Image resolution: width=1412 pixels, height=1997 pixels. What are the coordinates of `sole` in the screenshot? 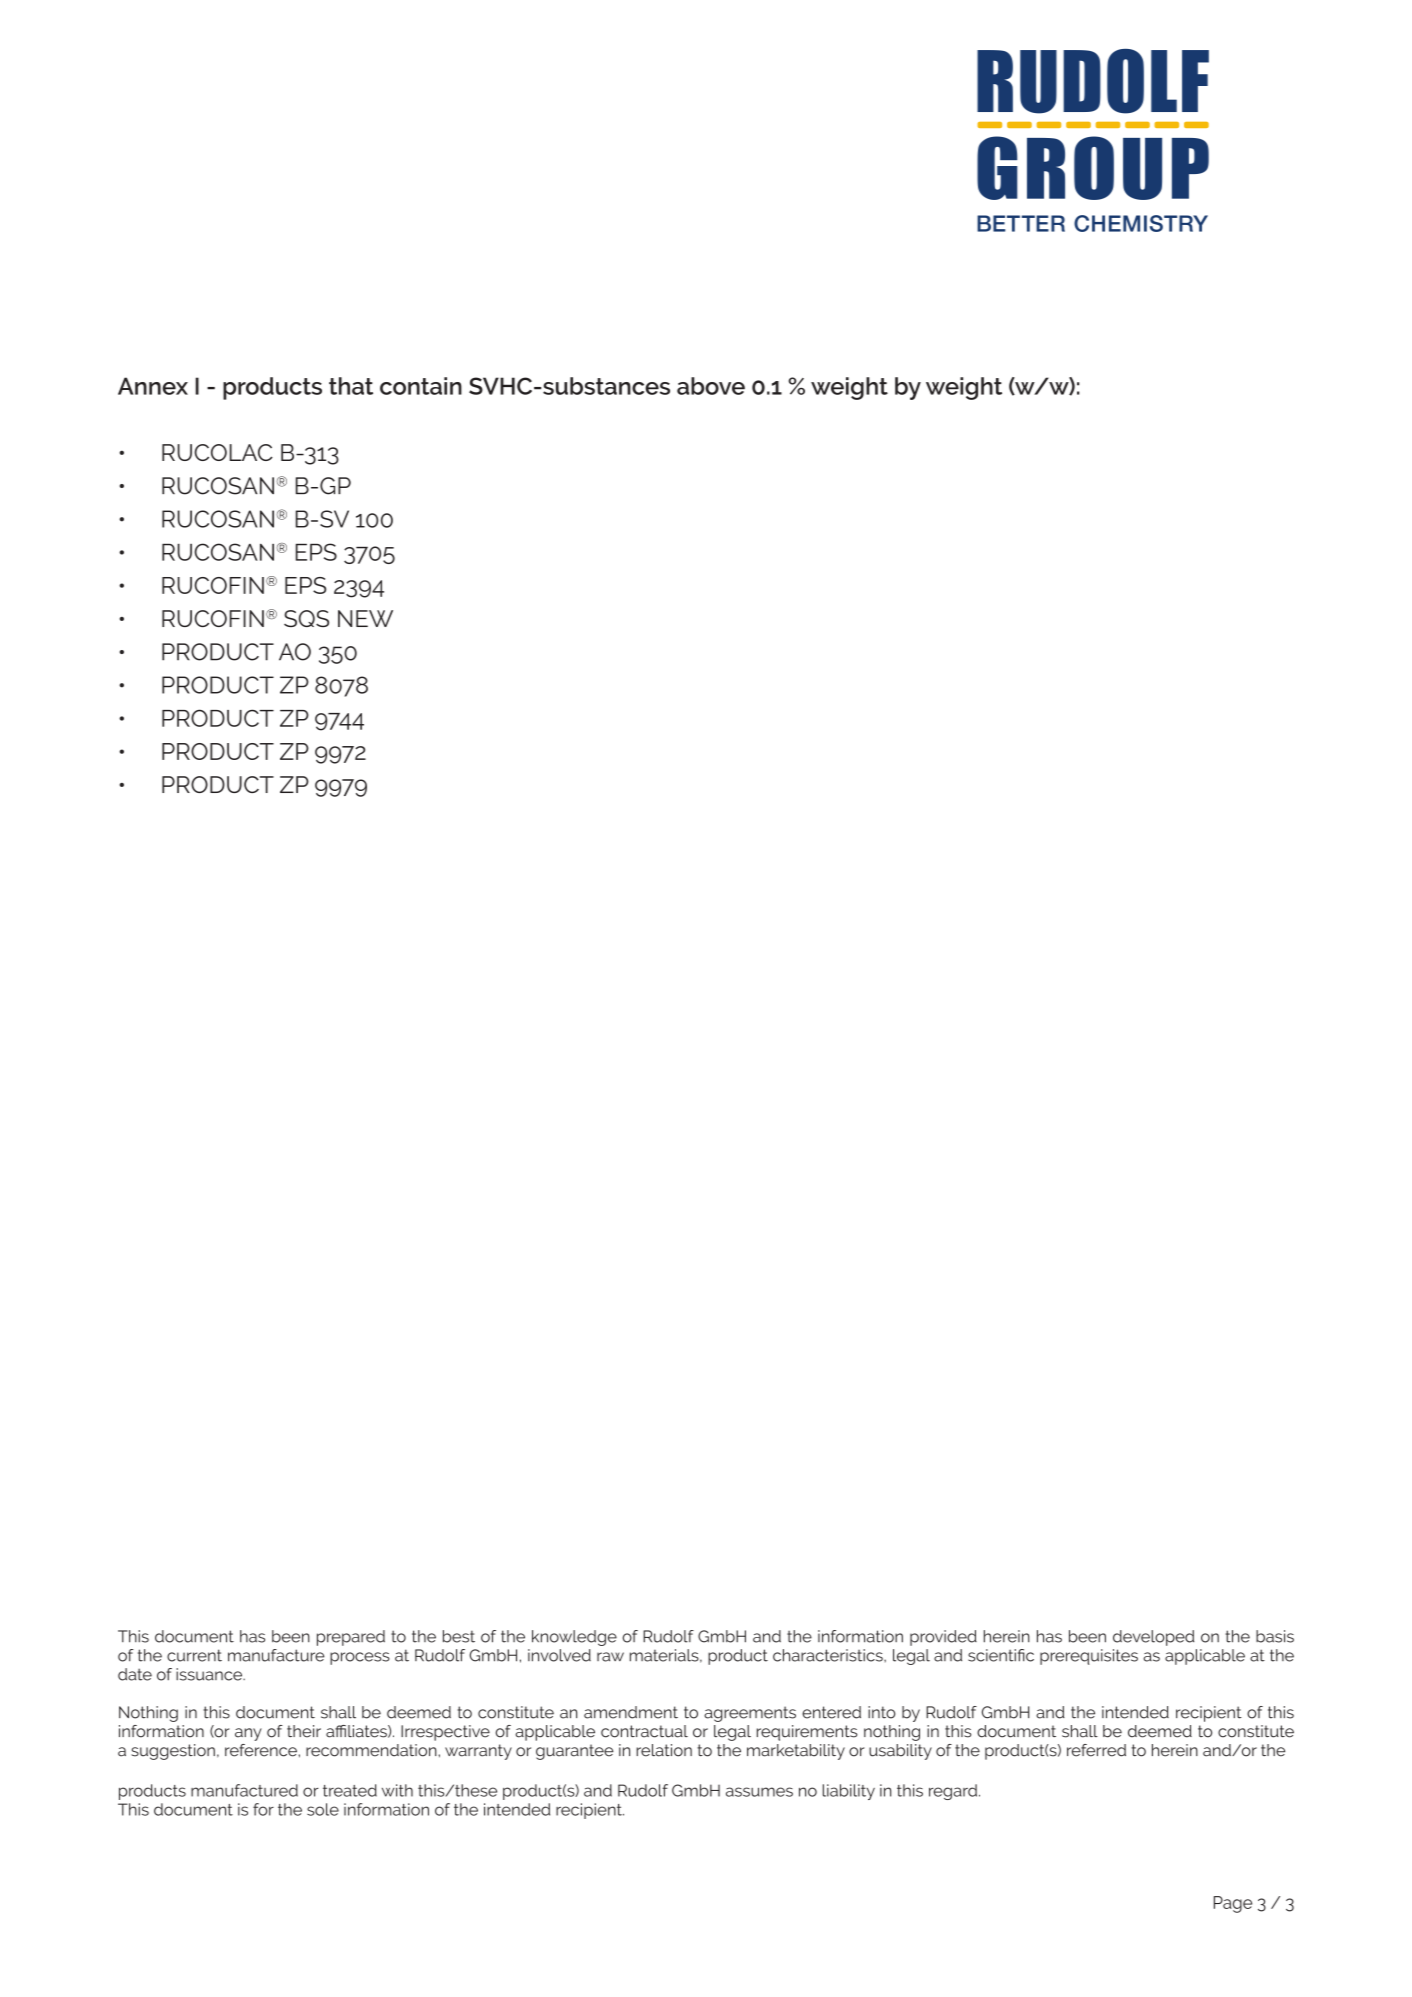 It's located at (323, 1809).
